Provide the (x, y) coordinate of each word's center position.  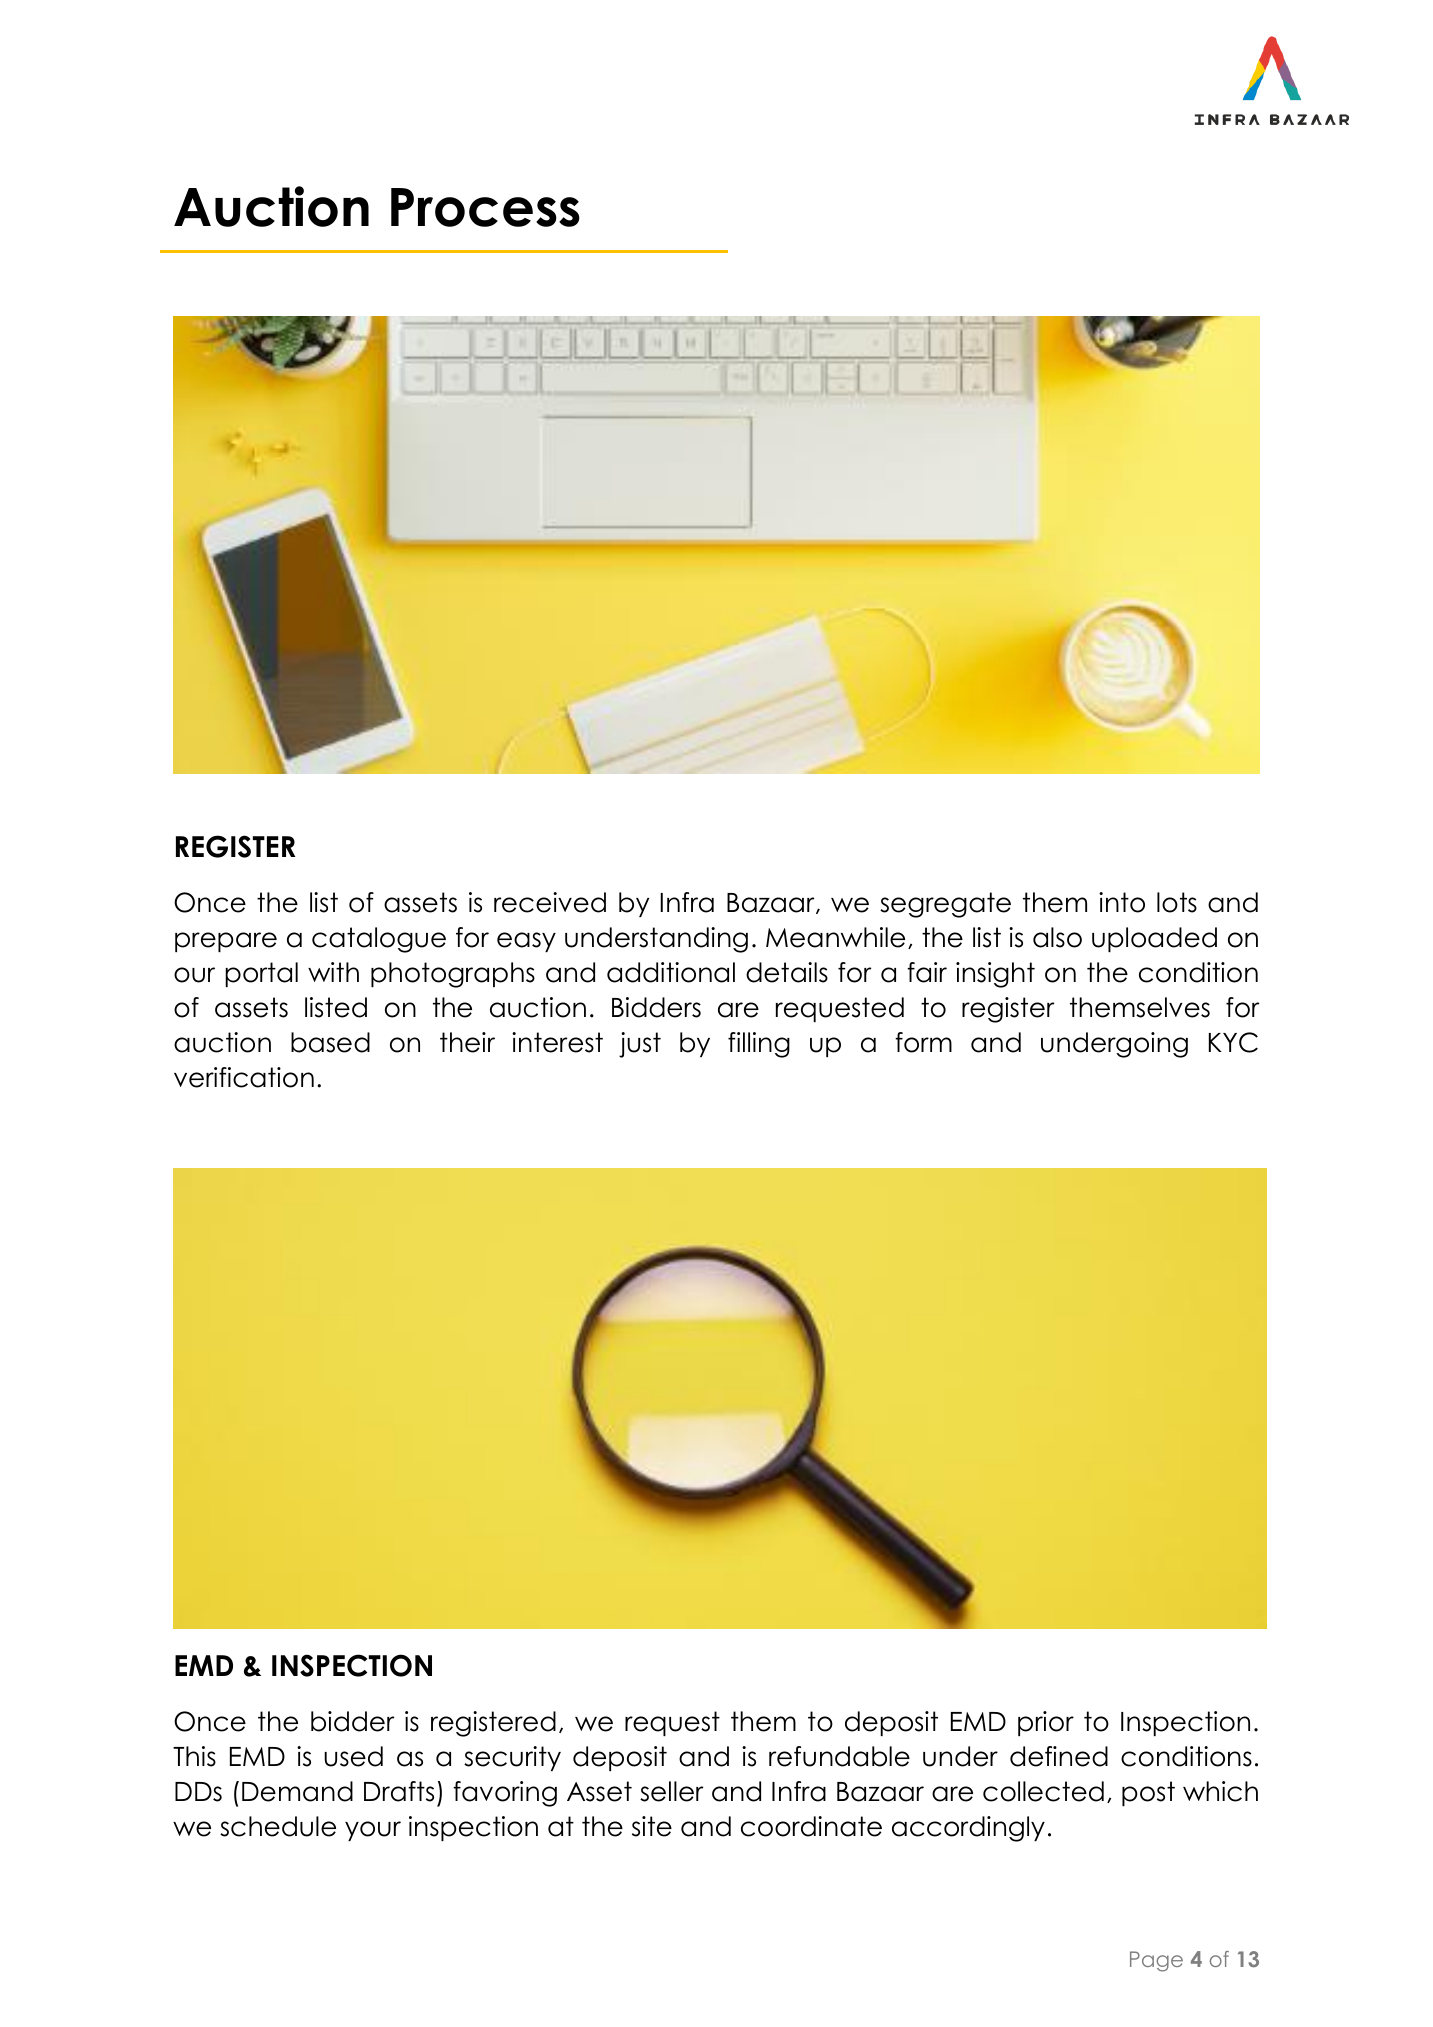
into (1122, 902)
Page (1156, 1961)
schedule (278, 1826)
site (652, 1826)
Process (485, 207)
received (550, 902)
